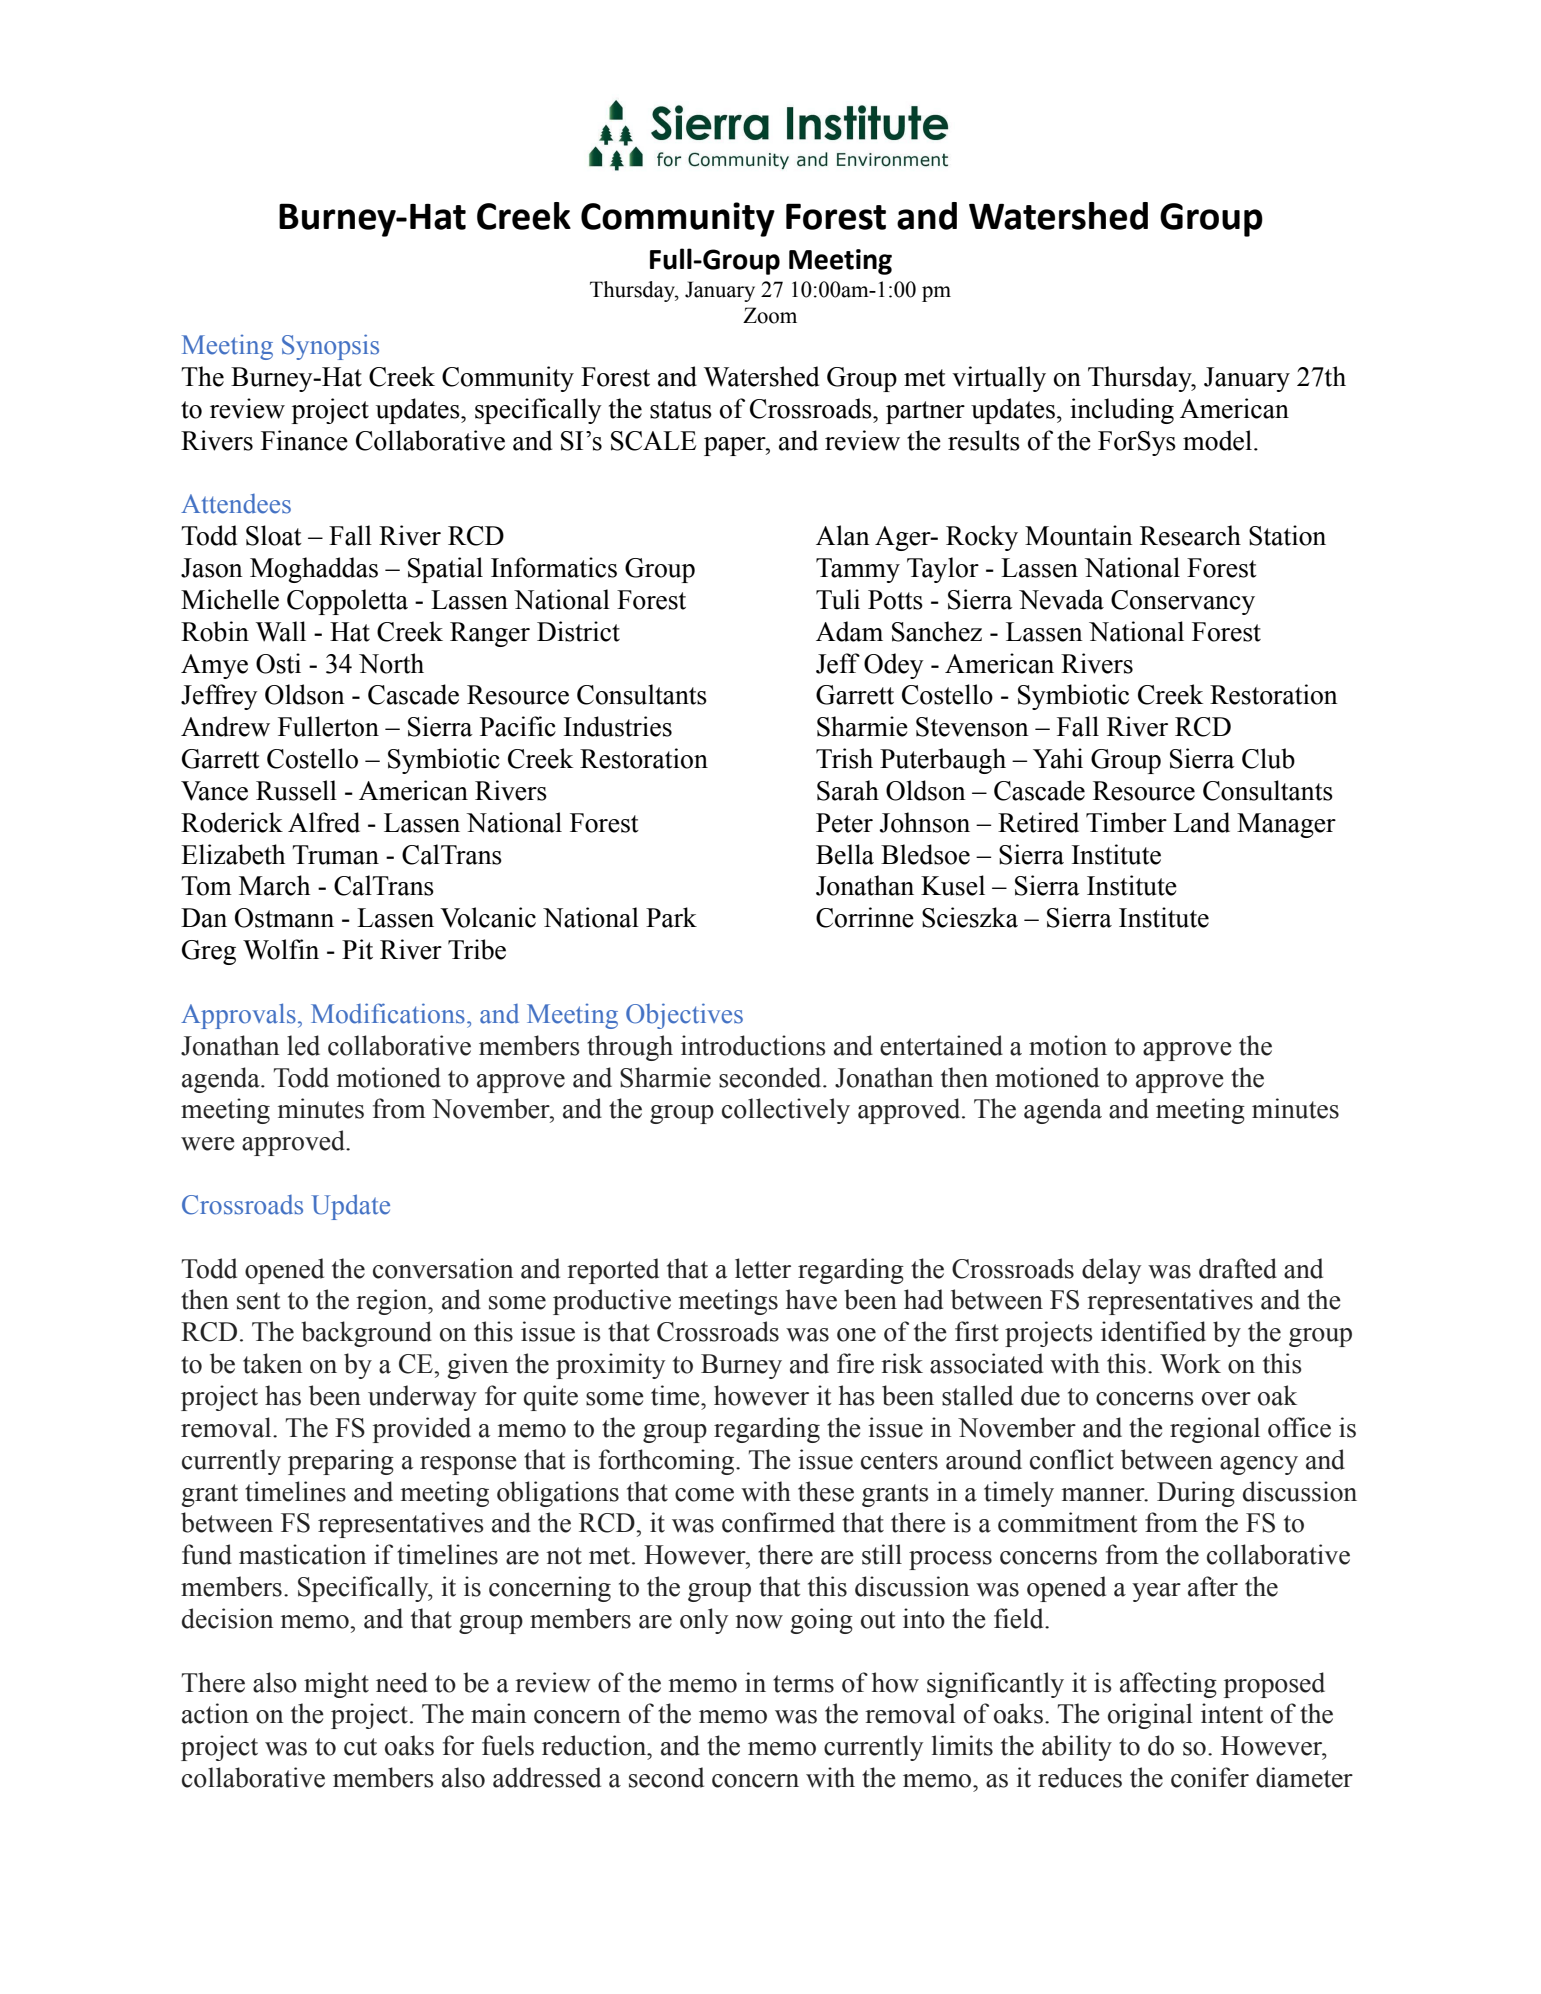 This page has width=1541, height=1994. I want to click on Work, so click(1190, 1363).
